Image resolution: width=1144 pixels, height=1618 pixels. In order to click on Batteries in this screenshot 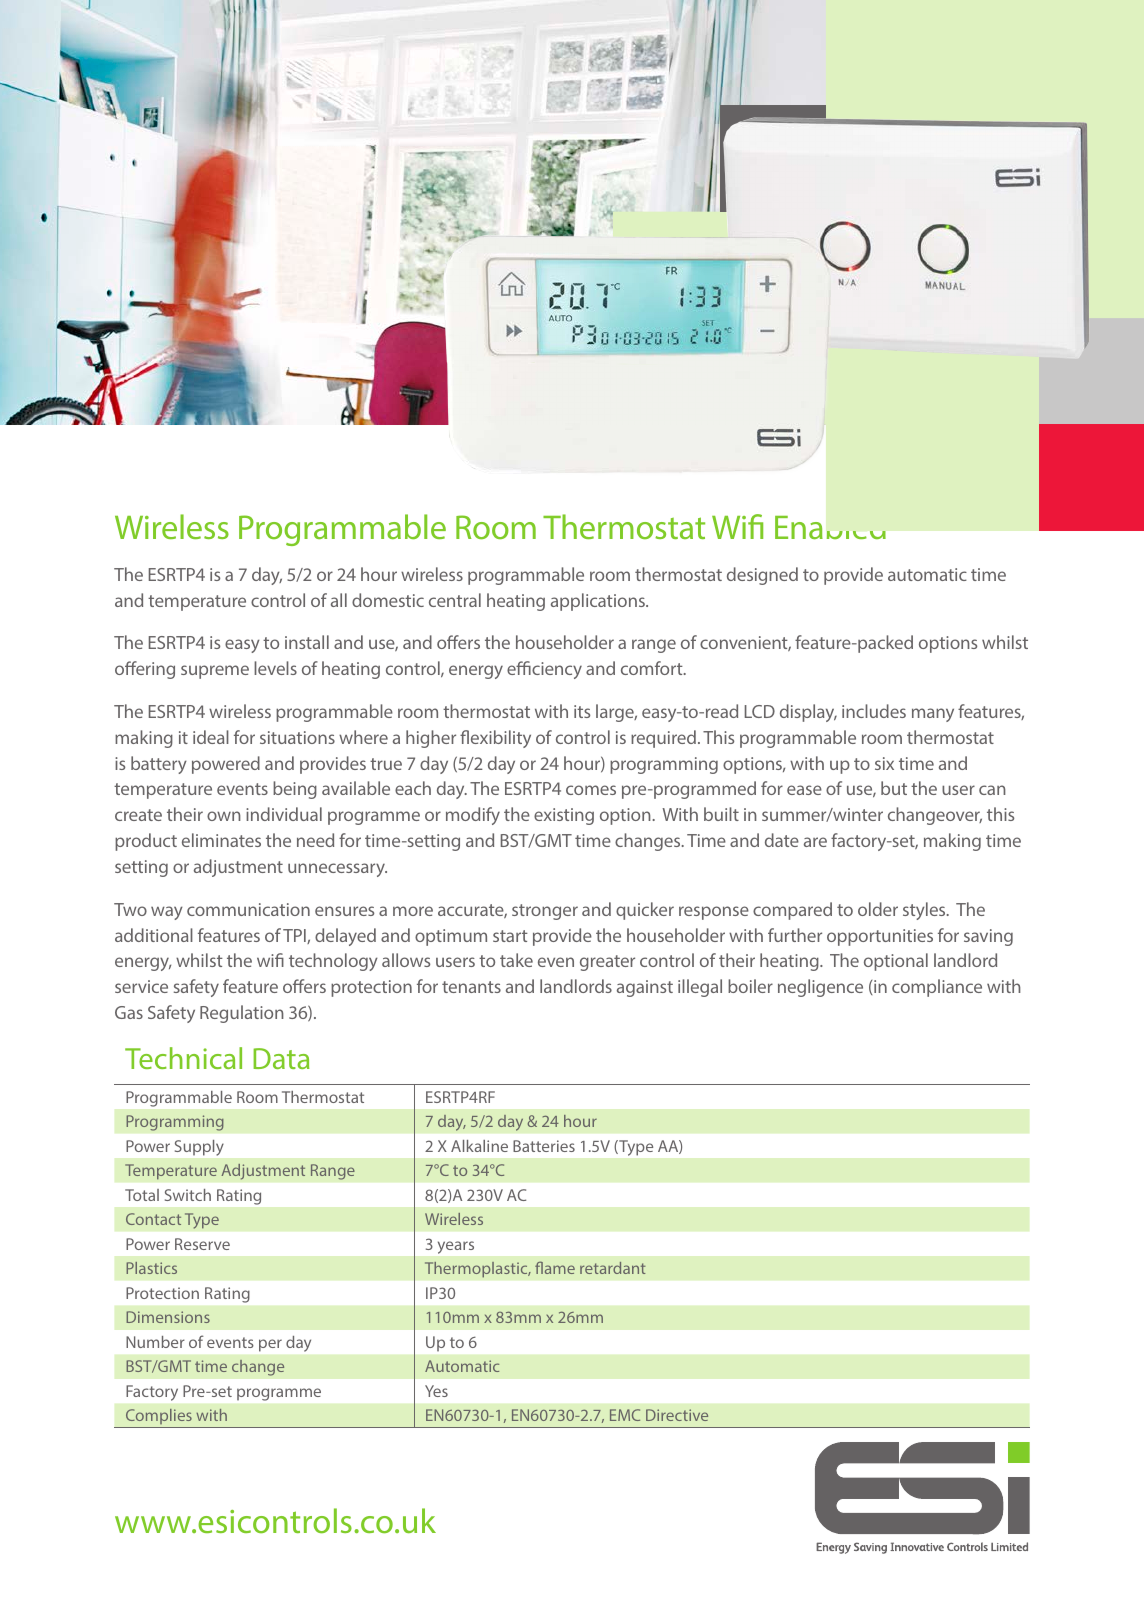, I will do `click(544, 1146)`.
